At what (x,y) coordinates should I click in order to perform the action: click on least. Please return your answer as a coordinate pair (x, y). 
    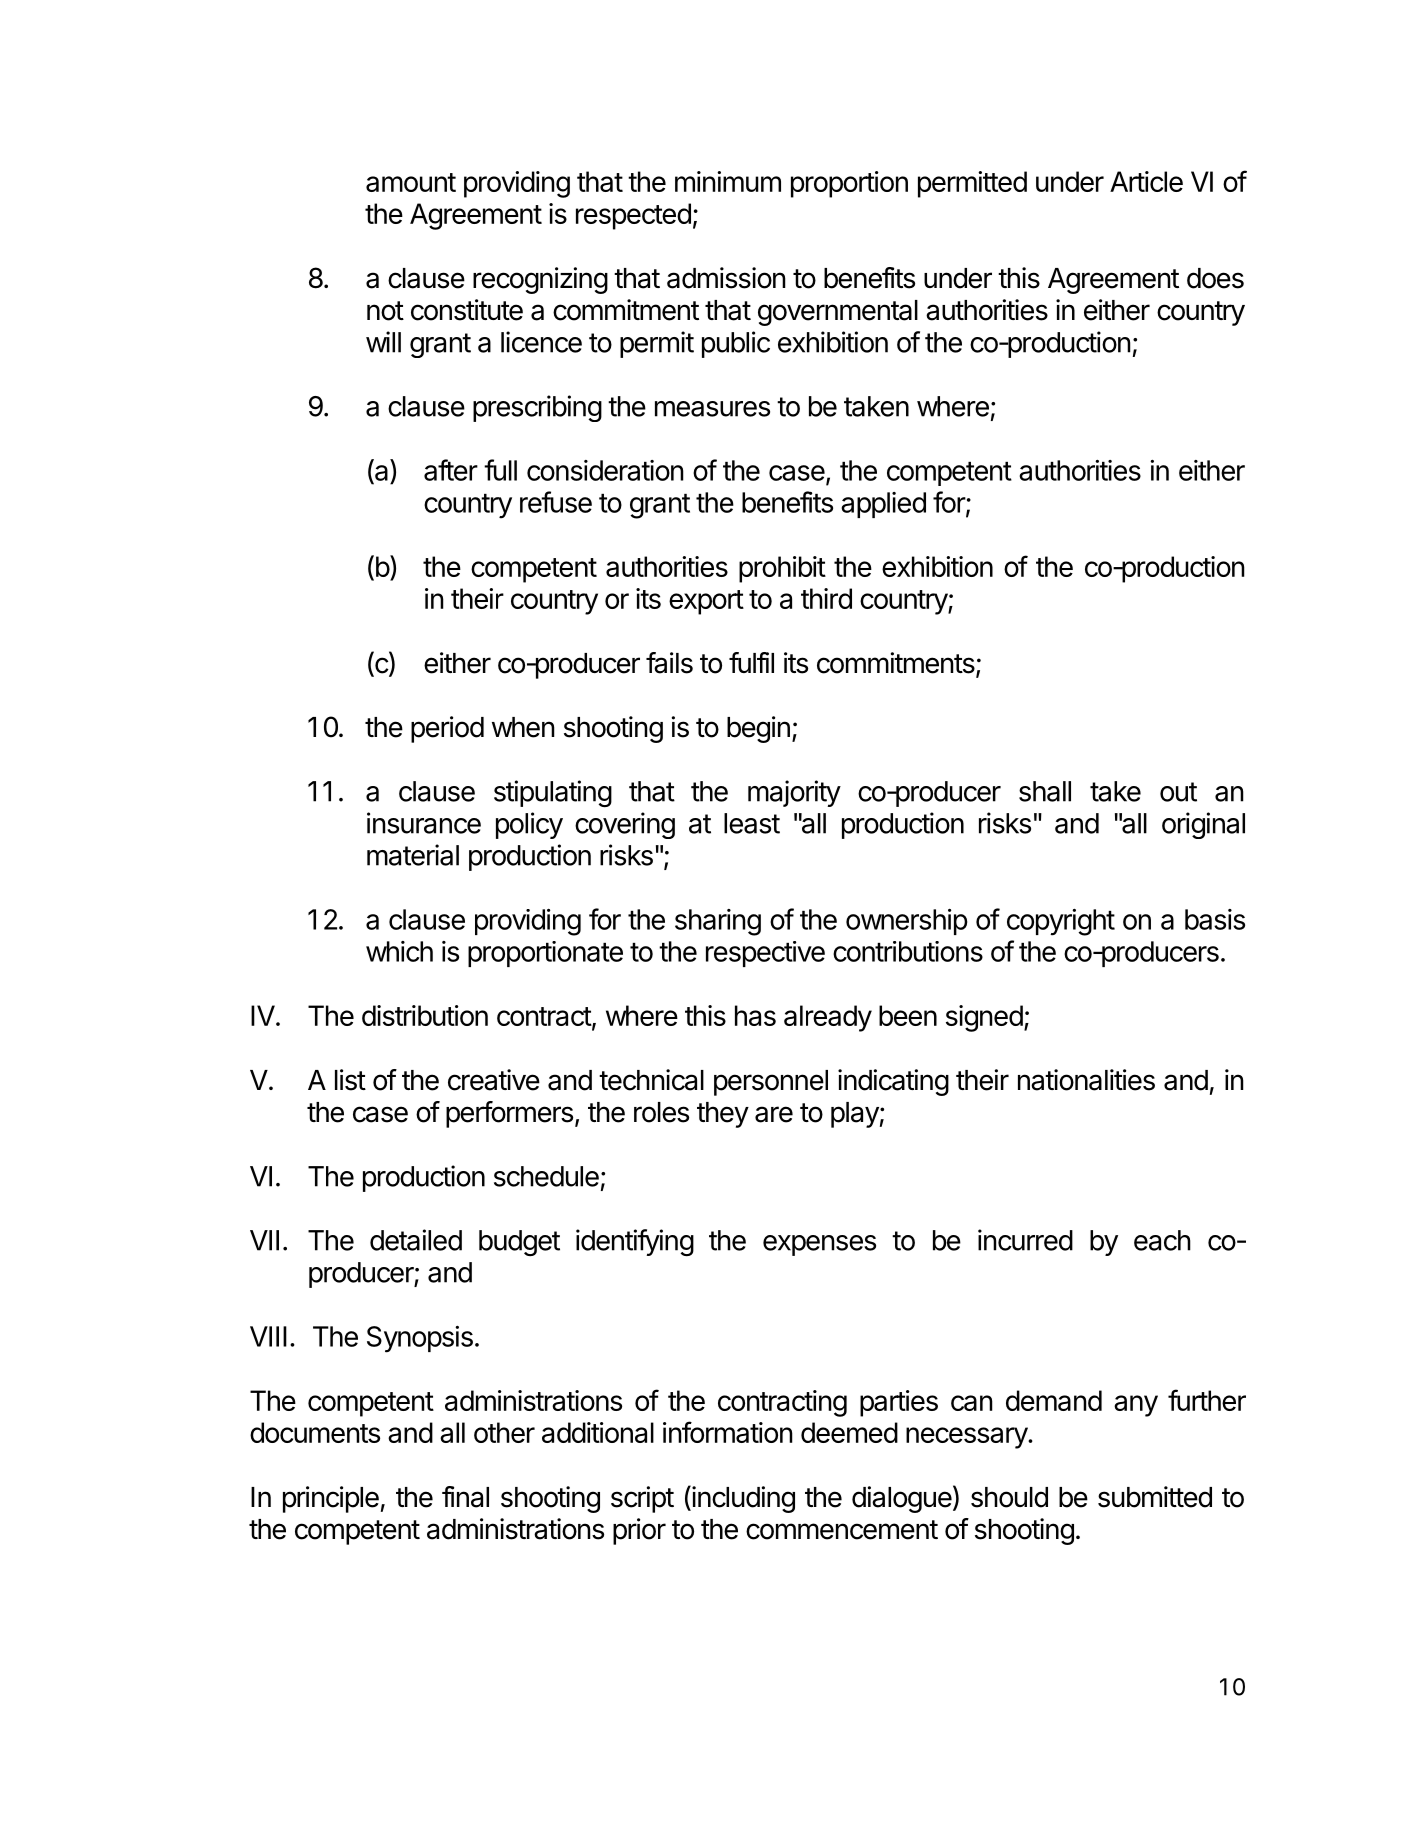
    Looking at the image, I should click on (752, 823).
